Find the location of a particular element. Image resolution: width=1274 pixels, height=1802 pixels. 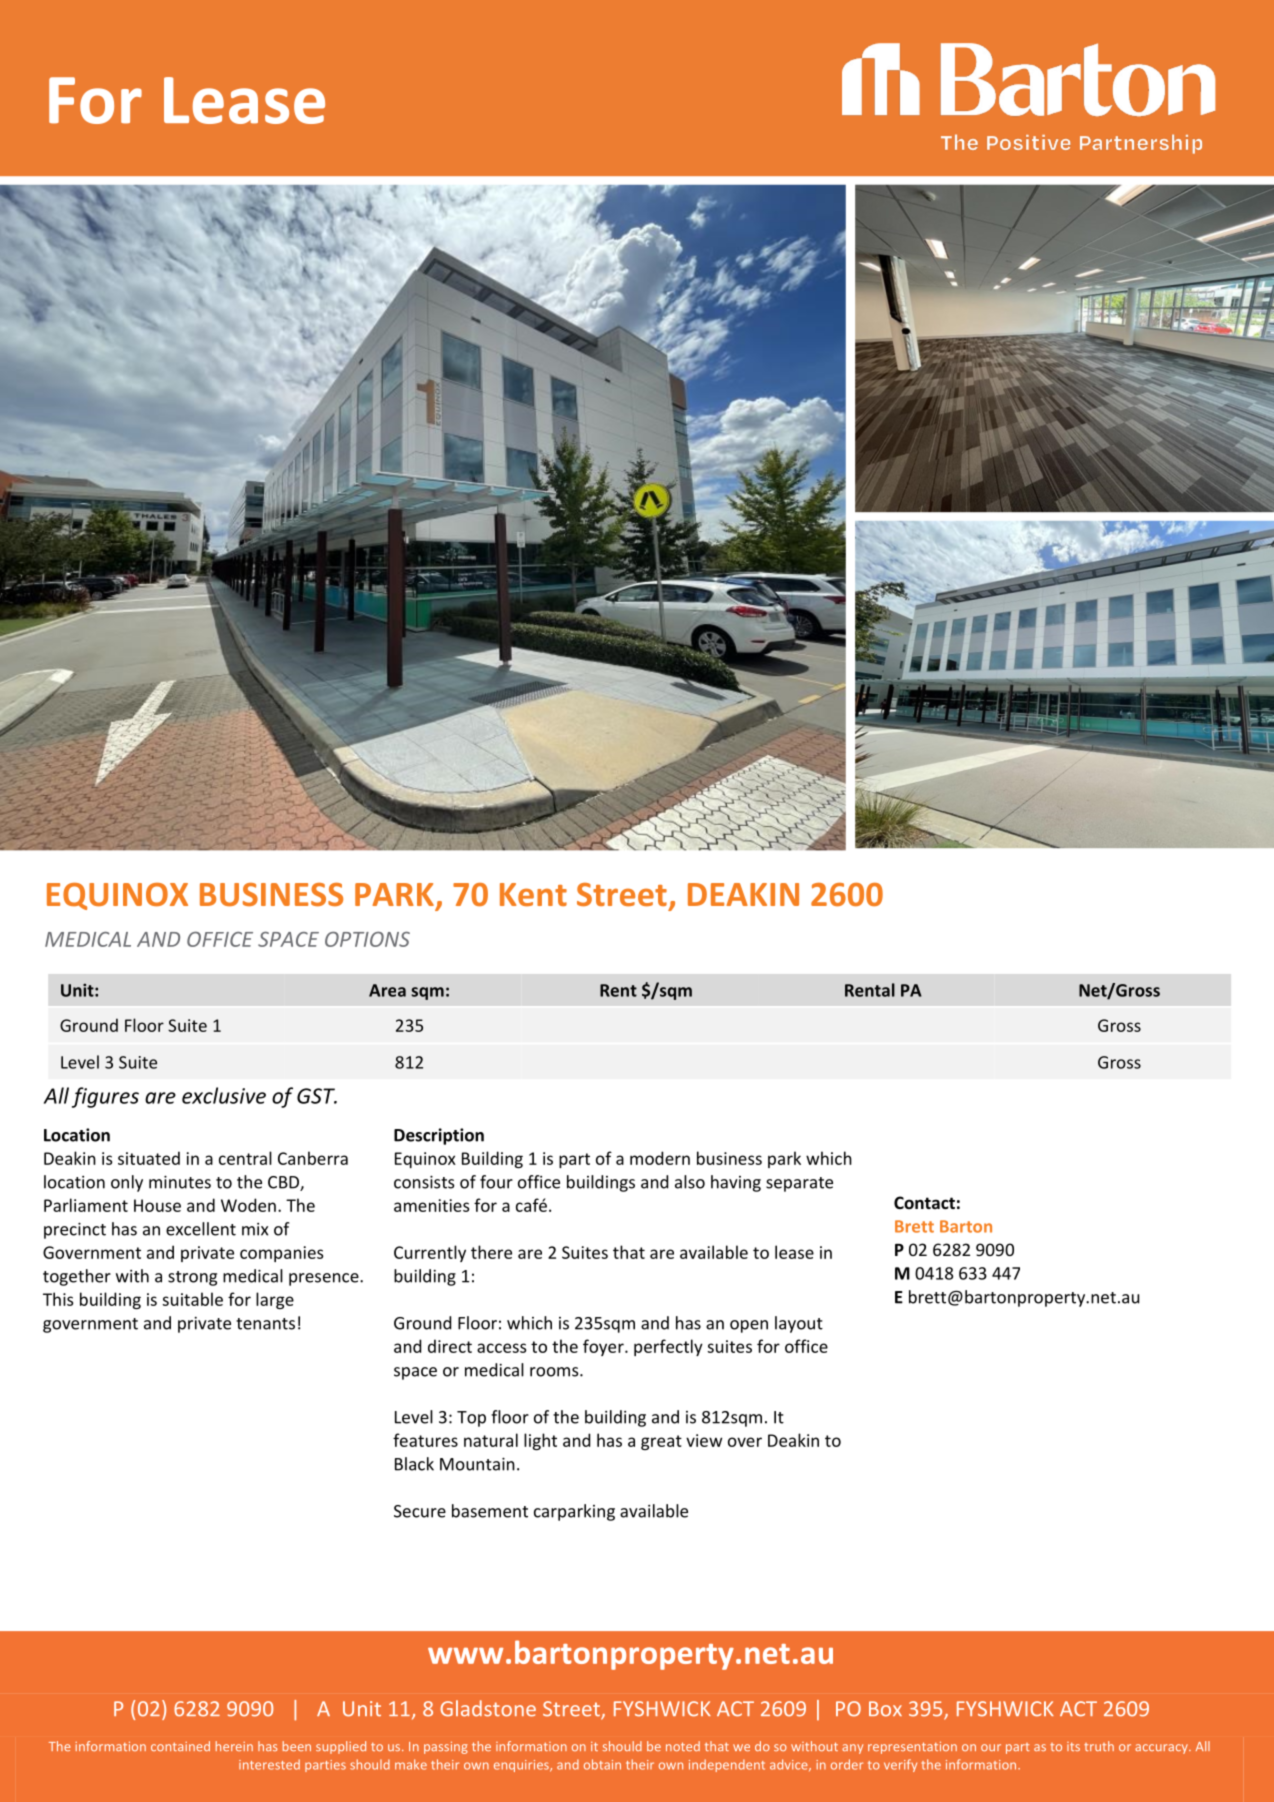

its is located at coordinates (1073, 1746).
